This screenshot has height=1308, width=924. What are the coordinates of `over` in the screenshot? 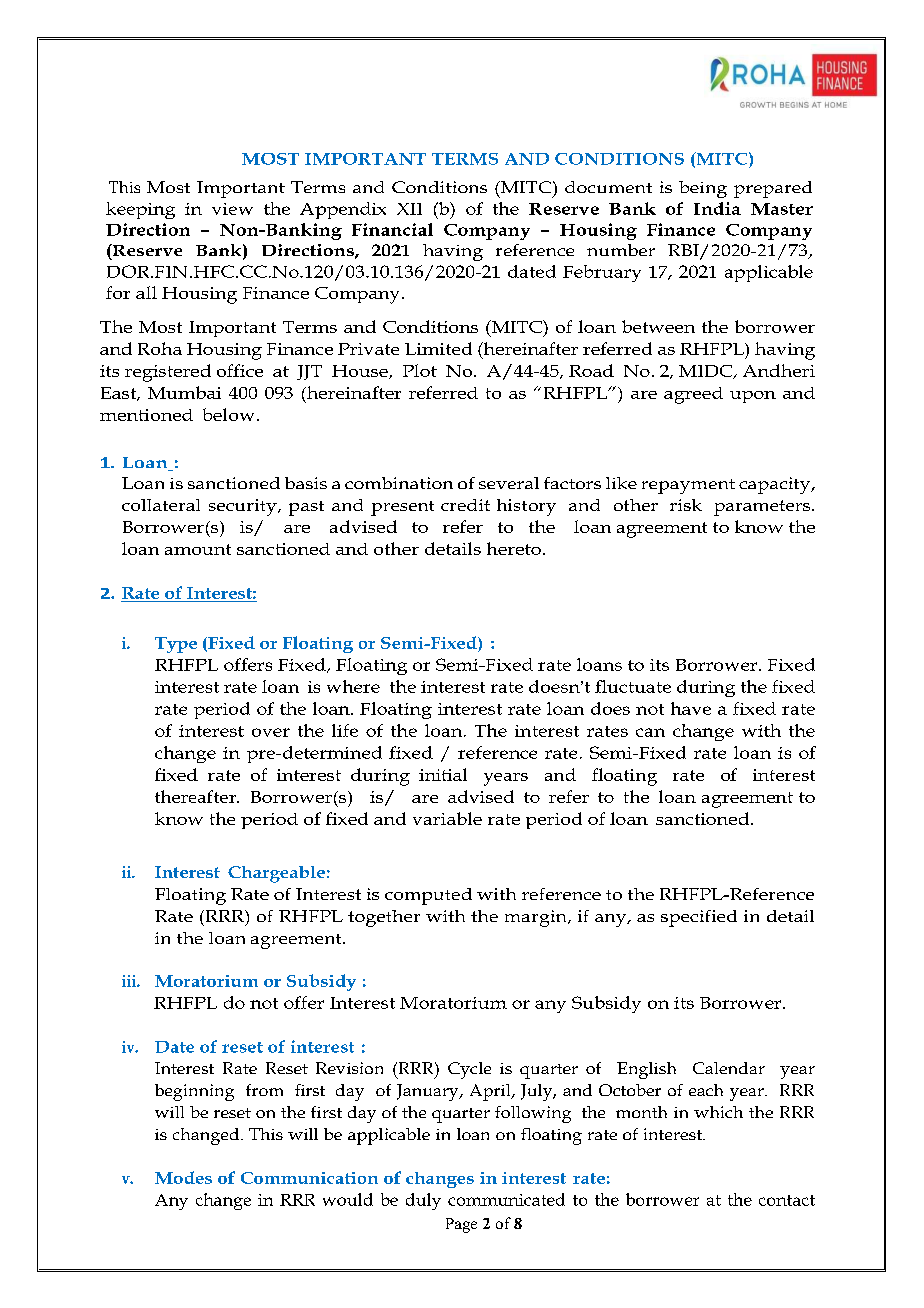 It's located at (271, 732).
